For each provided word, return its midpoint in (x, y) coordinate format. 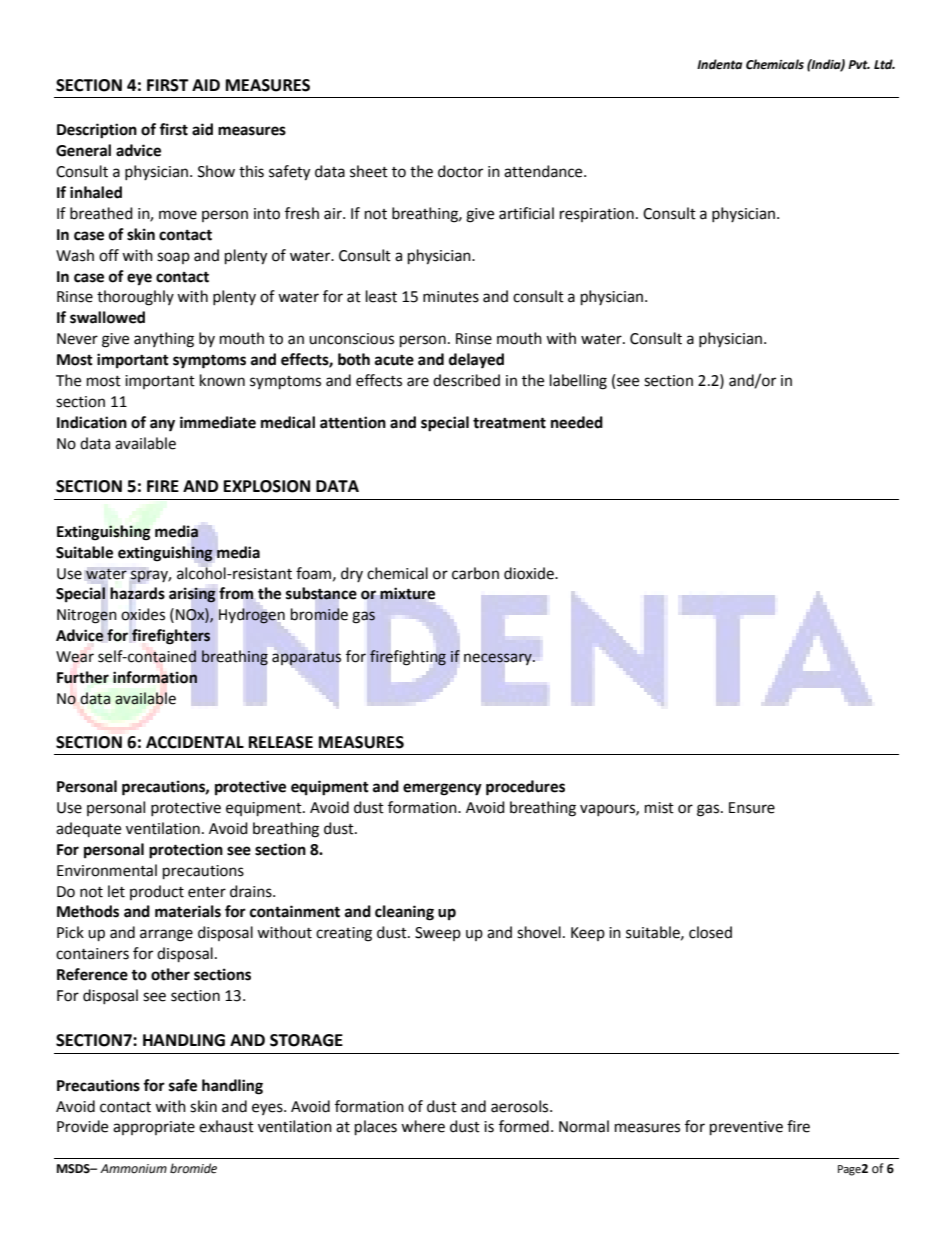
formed (524, 1126)
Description (97, 131)
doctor (460, 171)
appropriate (154, 1128)
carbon (475, 573)
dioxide (530, 573)
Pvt (859, 65)
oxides (143, 614)
